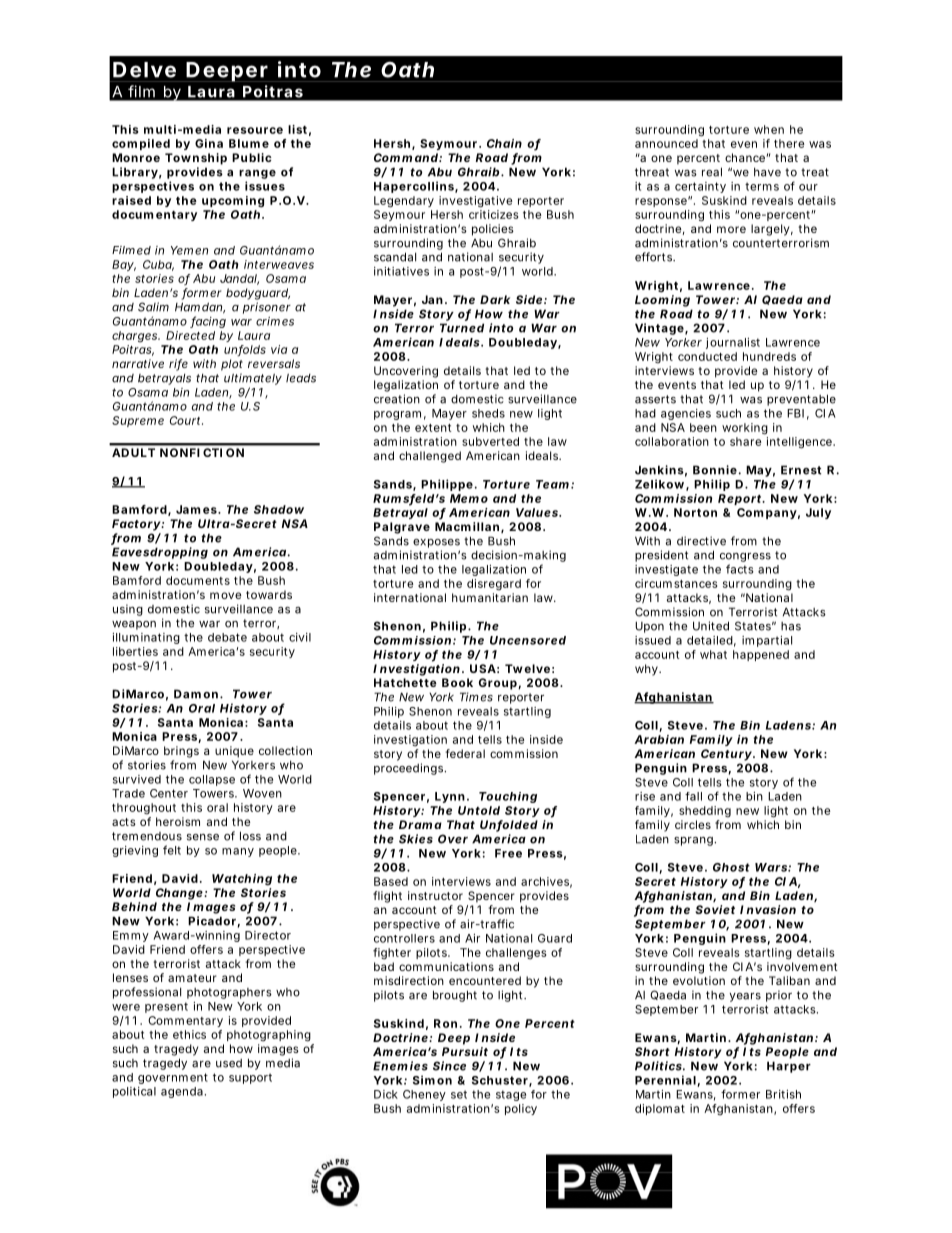 Image resolution: width=952 pixels, height=1233 pixels. What do you see at coordinates (745, 559) in the page?
I see `congress` at bounding box center [745, 559].
